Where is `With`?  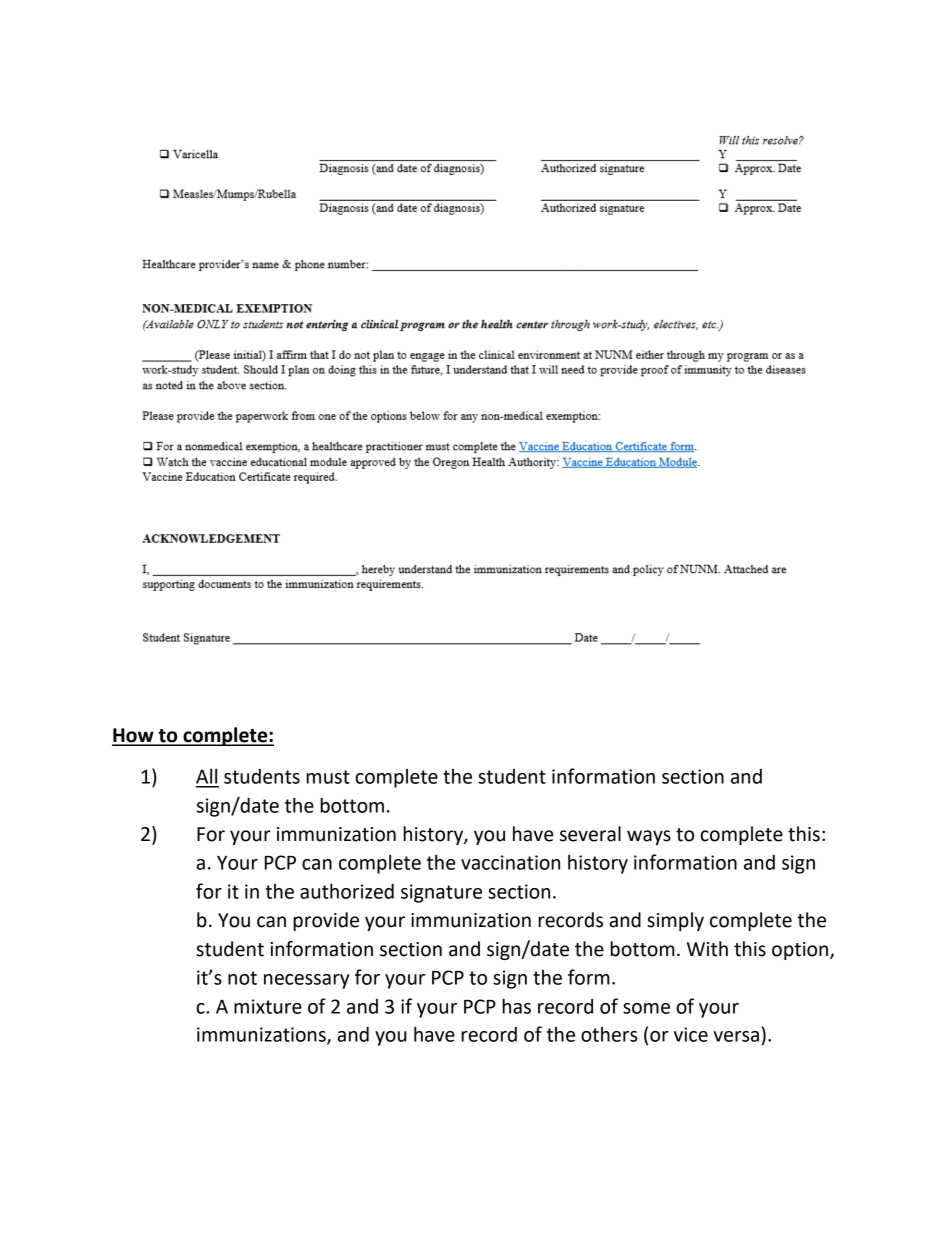 With is located at coordinates (707, 949).
